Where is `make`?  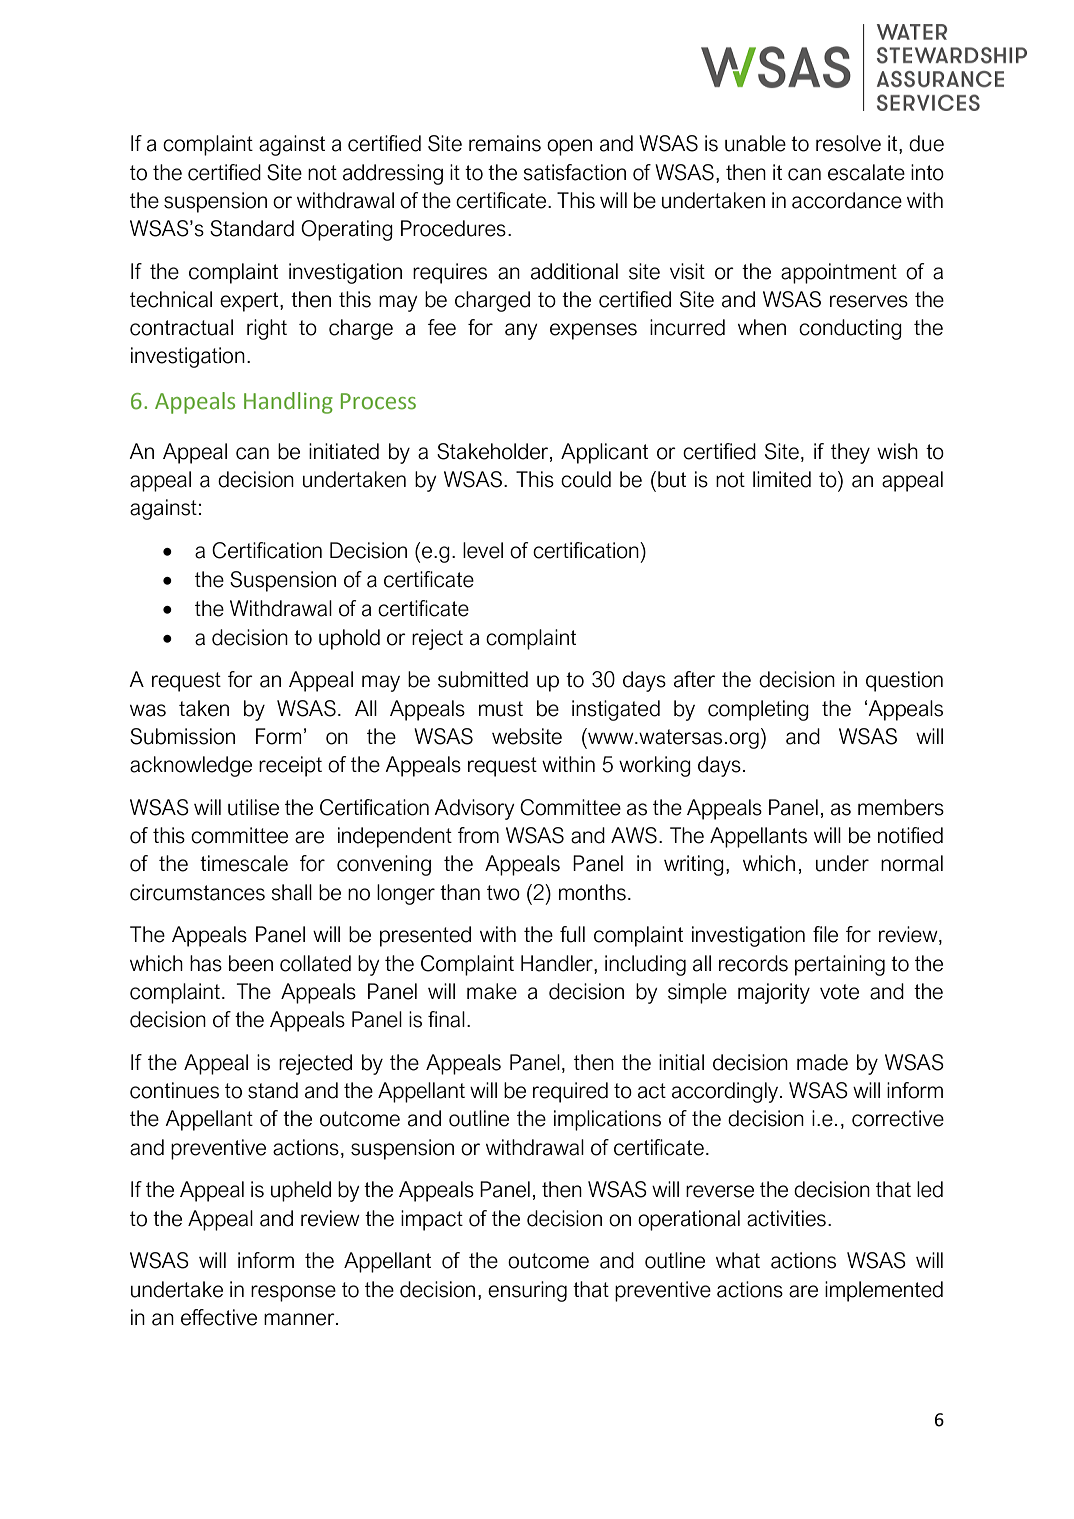 make is located at coordinates (492, 991).
